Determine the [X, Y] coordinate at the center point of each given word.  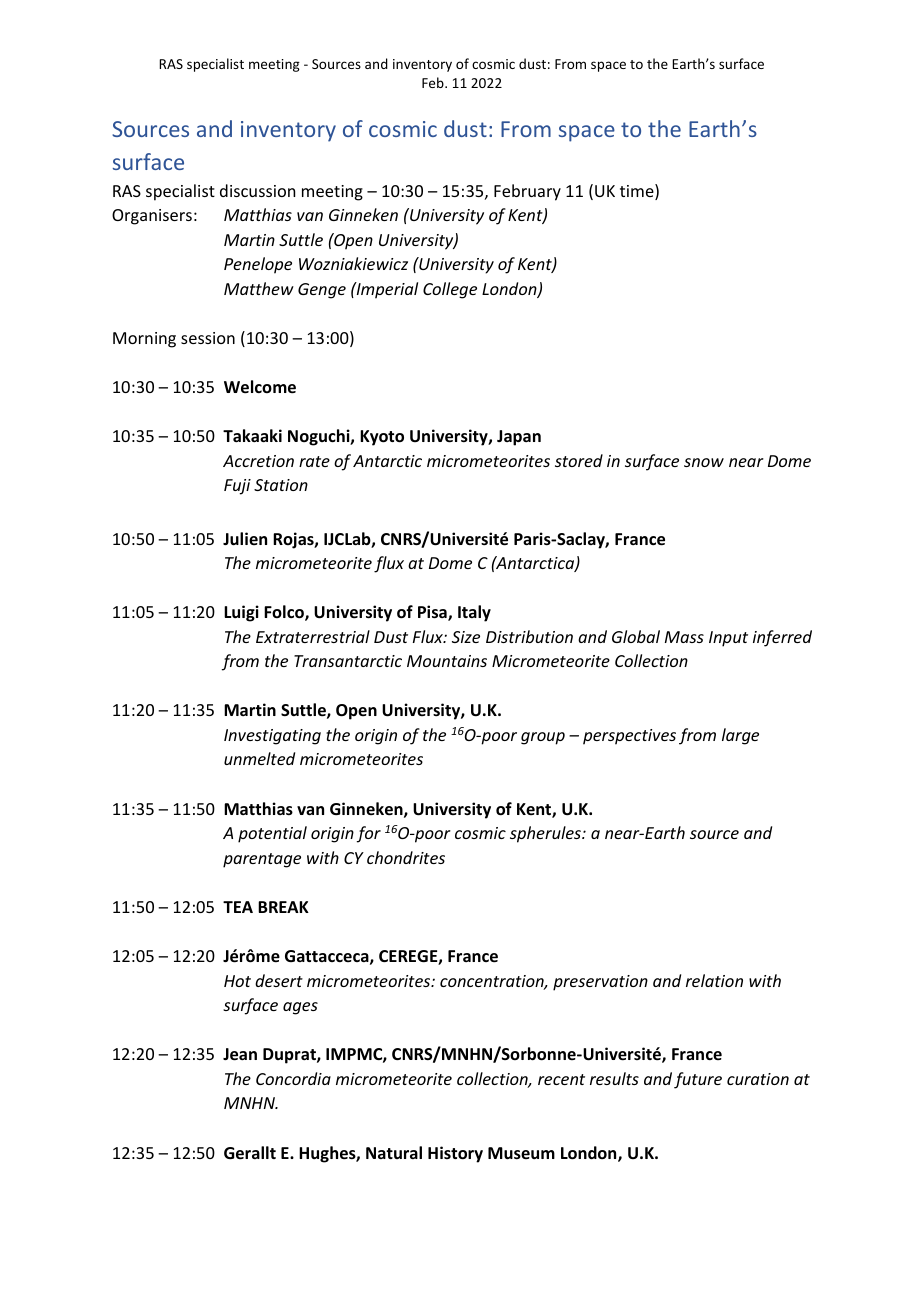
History [455, 1154]
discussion [257, 190]
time [638, 192]
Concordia [293, 1078]
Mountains [447, 661]
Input [728, 639]
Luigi [241, 613]
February [527, 192]
